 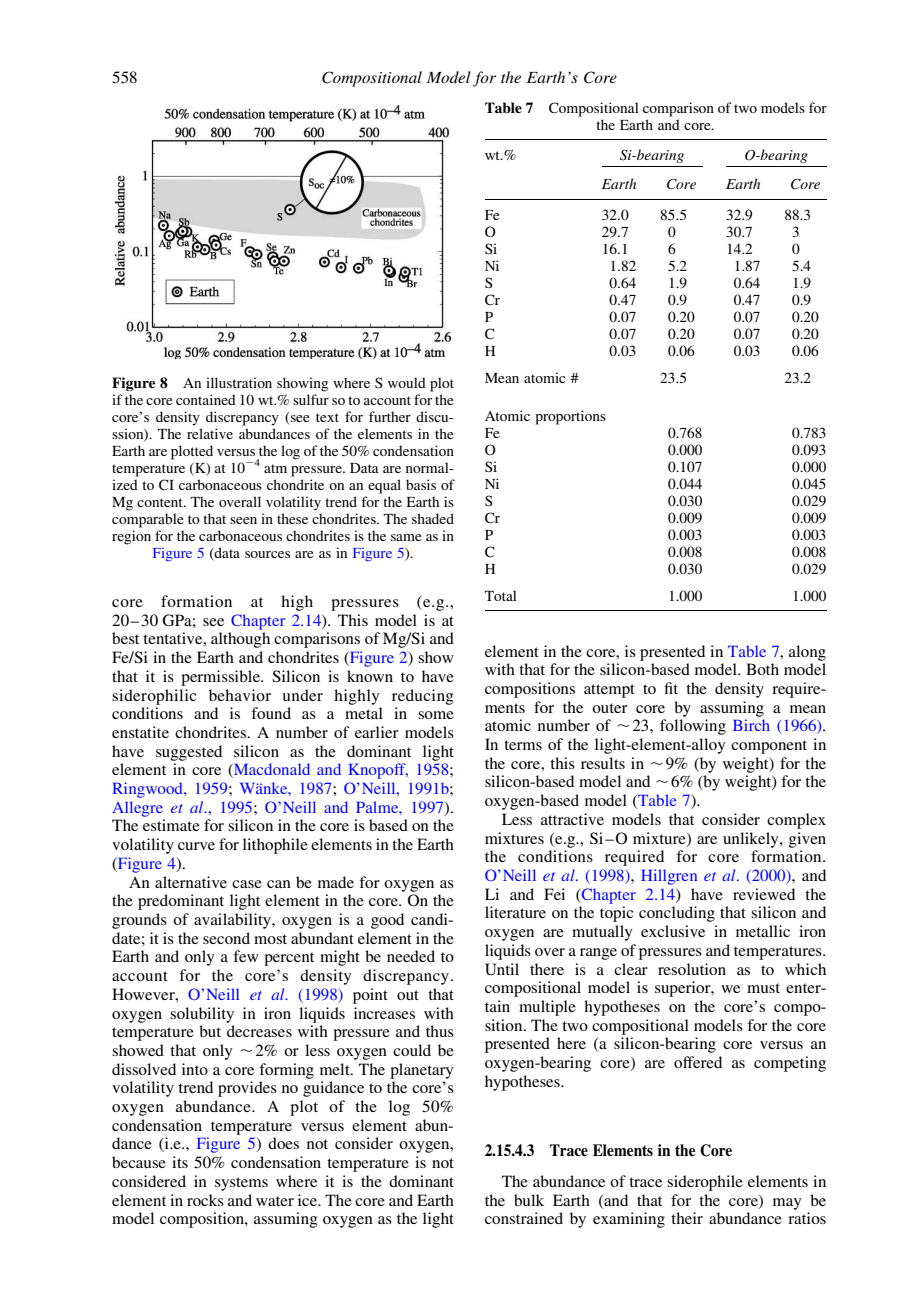 What do you see at coordinates (515, 912) in the screenshot?
I see `literature` at bounding box center [515, 912].
